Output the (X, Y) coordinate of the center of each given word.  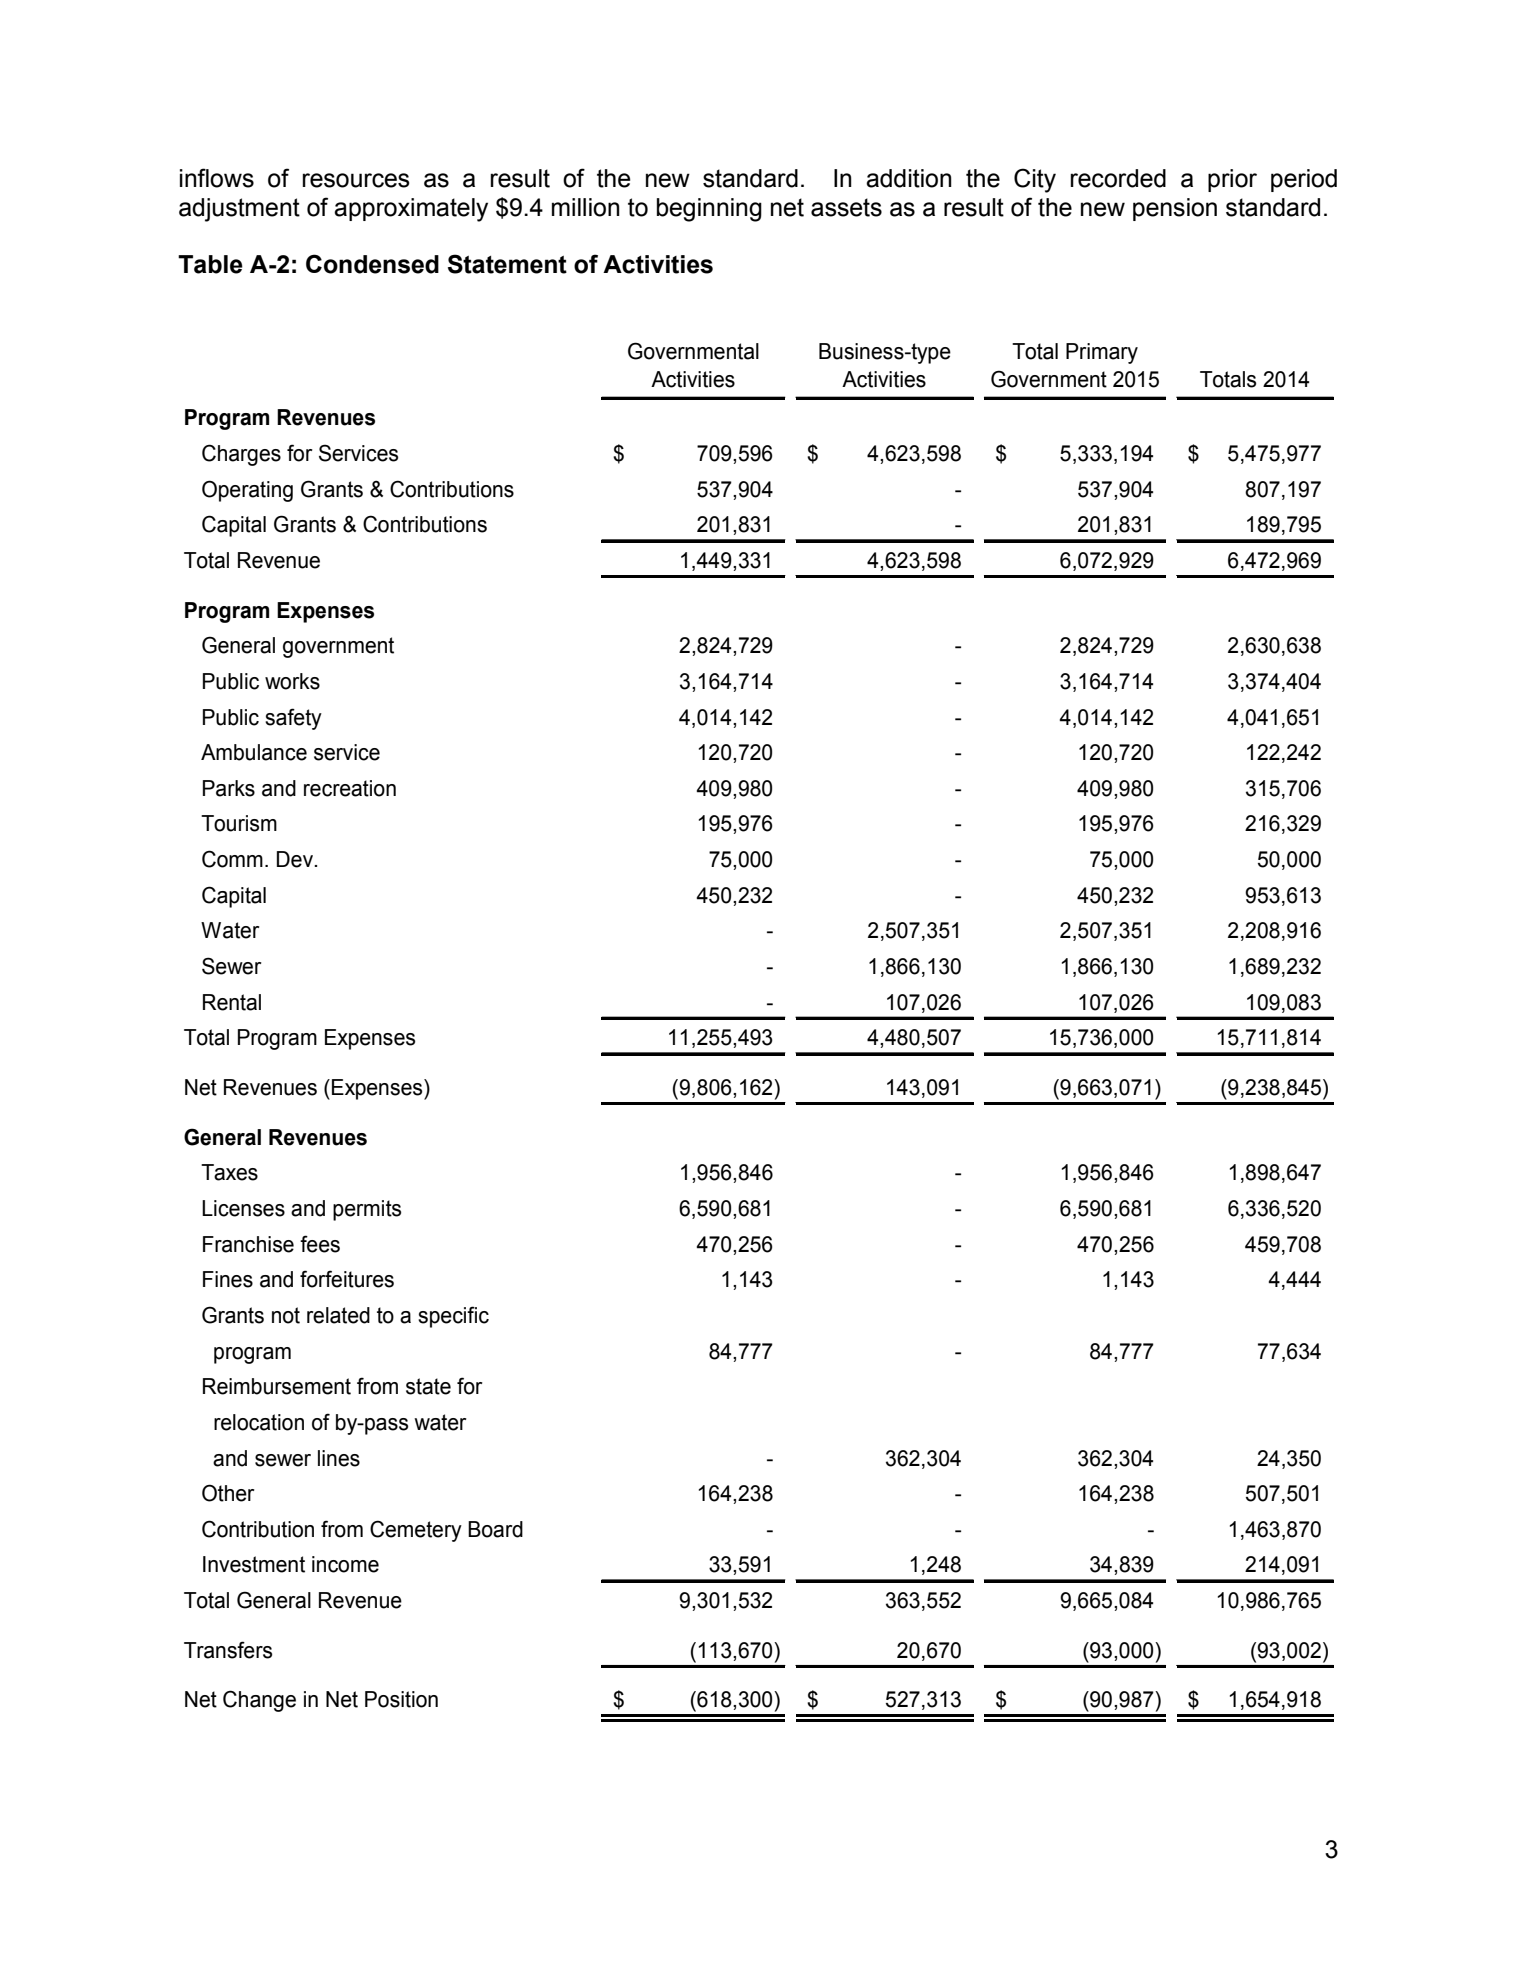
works (292, 681)
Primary (1102, 353)
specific (453, 1317)
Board (495, 1529)
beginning (709, 210)
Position (401, 1699)
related (338, 1315)
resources (356, 180)
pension (1175, 209)
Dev (296, 859)
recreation (350, 788)
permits (367, 1210)
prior (1232, 180)
